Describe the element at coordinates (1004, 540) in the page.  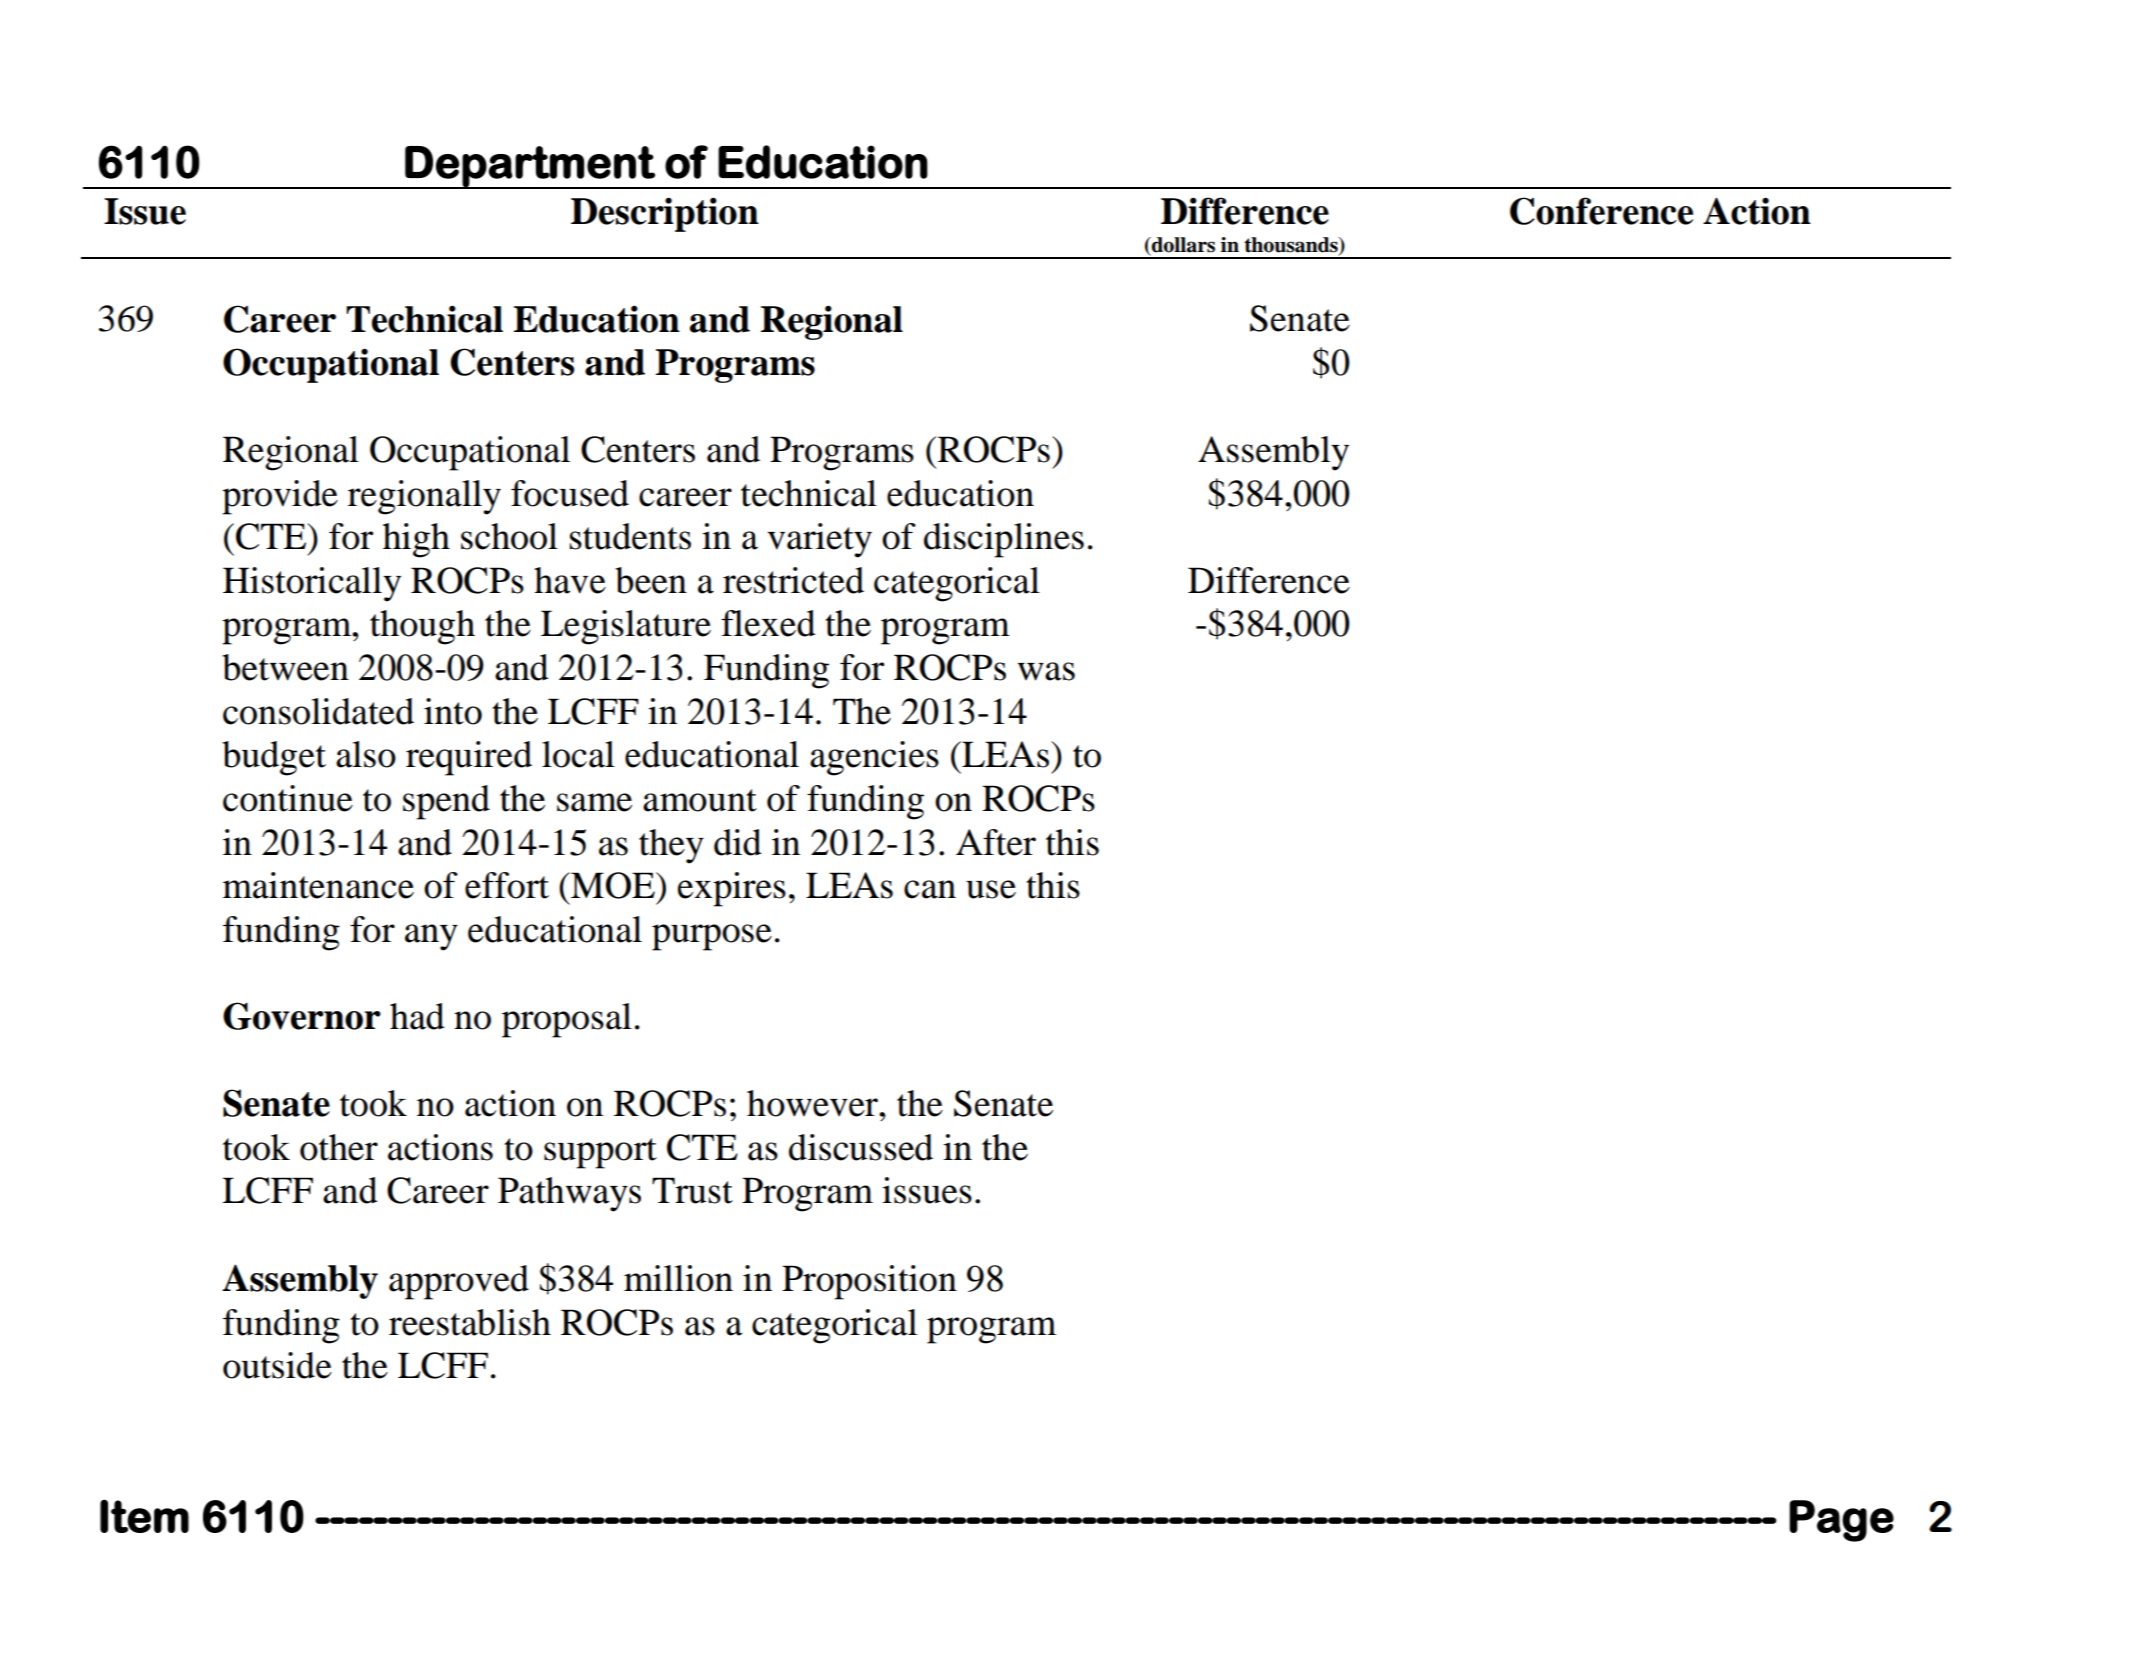
I see `disciplines` at that location.
